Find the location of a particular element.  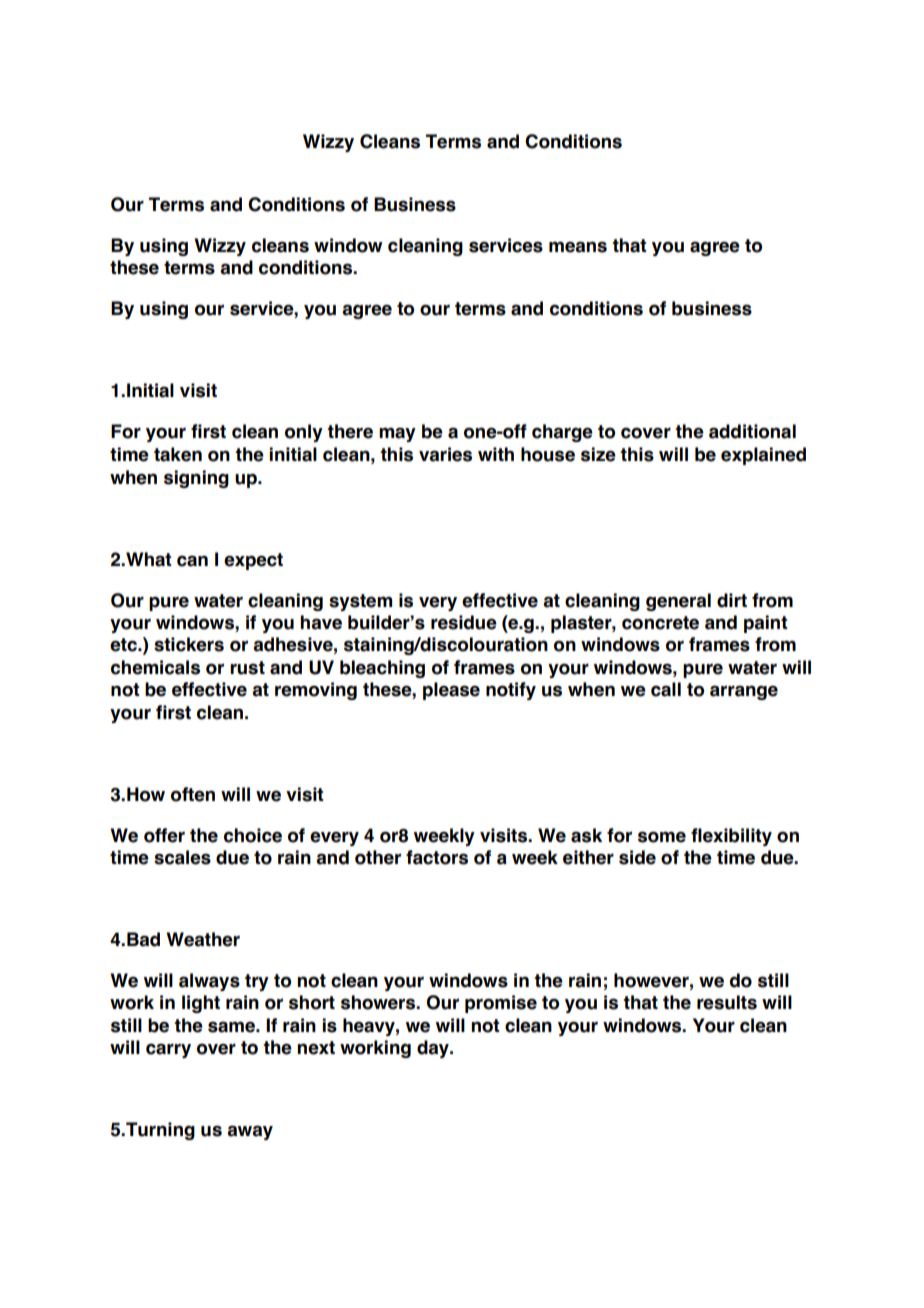

Weather is located at coordinates (203, 939).
